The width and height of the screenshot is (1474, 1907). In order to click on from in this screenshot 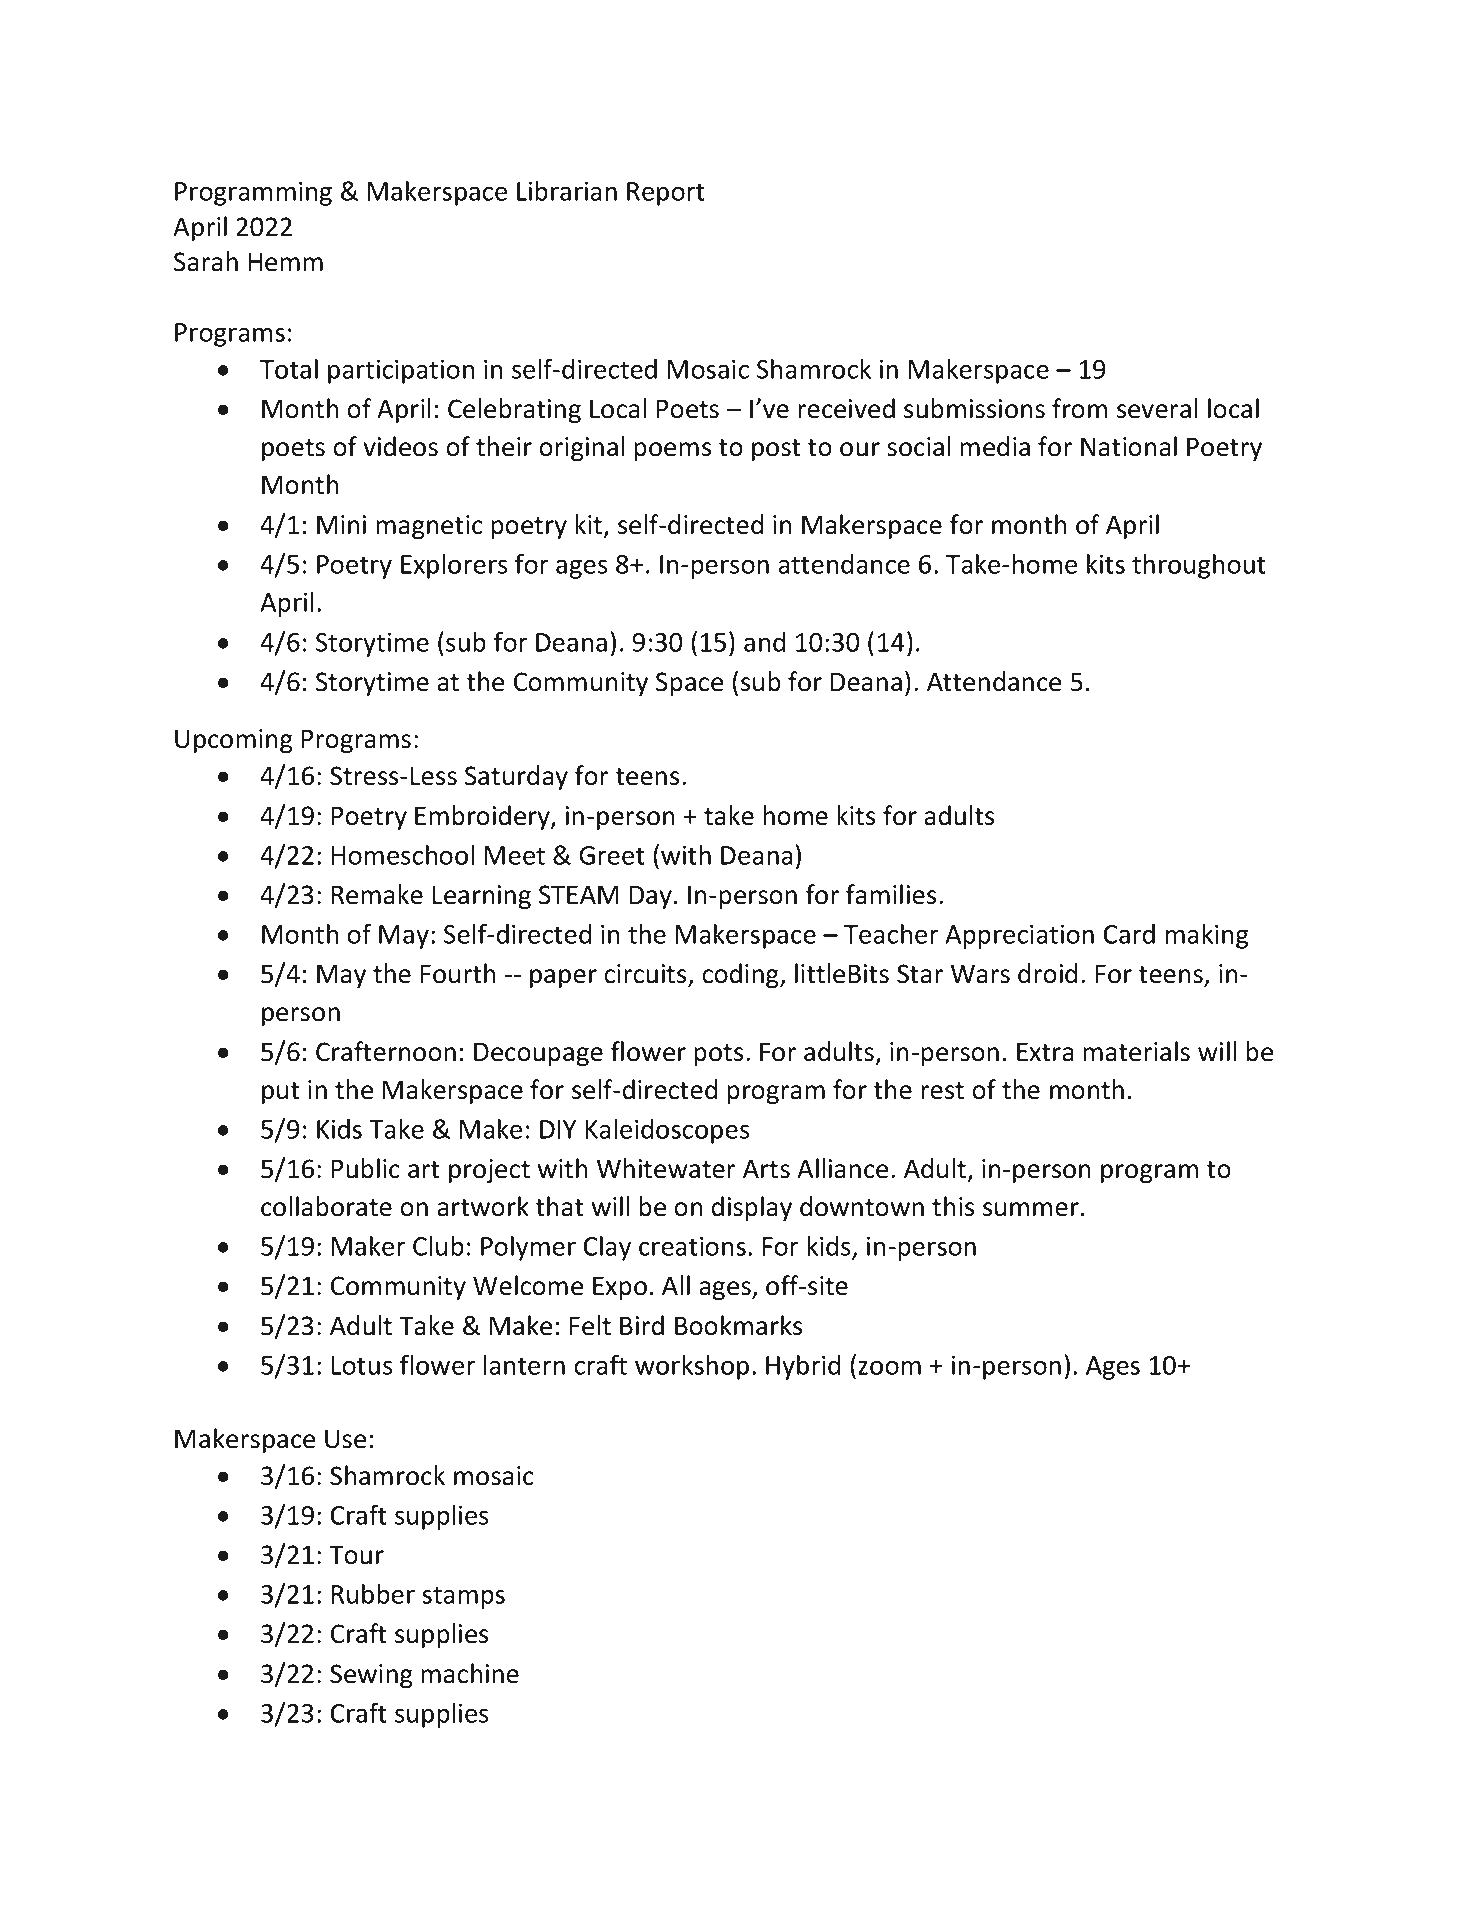, I will do `click(1079, 408)`.
